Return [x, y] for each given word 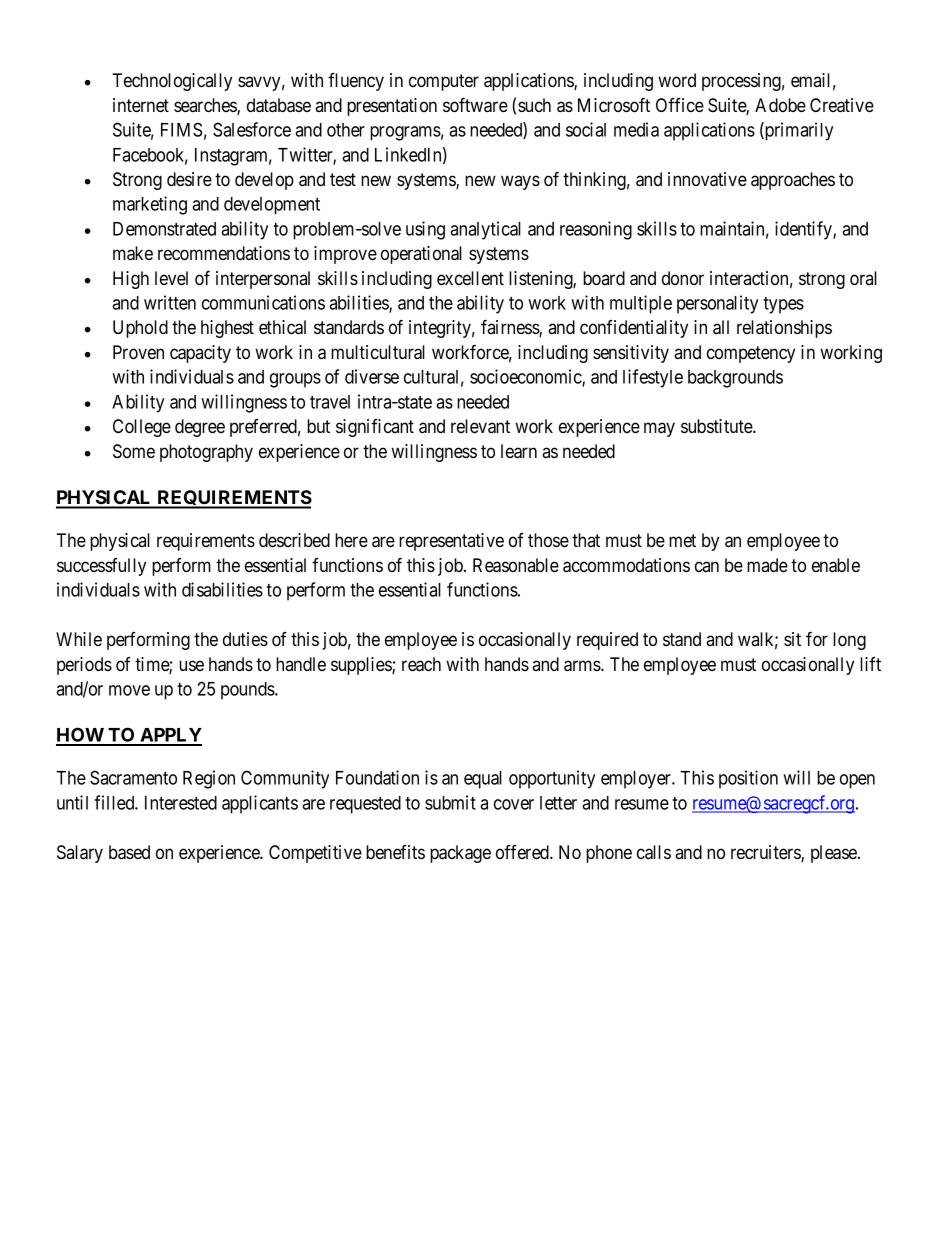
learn [519, 451]
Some [134, 451]
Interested [181, 803]
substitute [717, 426]
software [475, 105]
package [460, 854]
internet [141, 105]
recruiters [766, 853]
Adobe [780, 105]
